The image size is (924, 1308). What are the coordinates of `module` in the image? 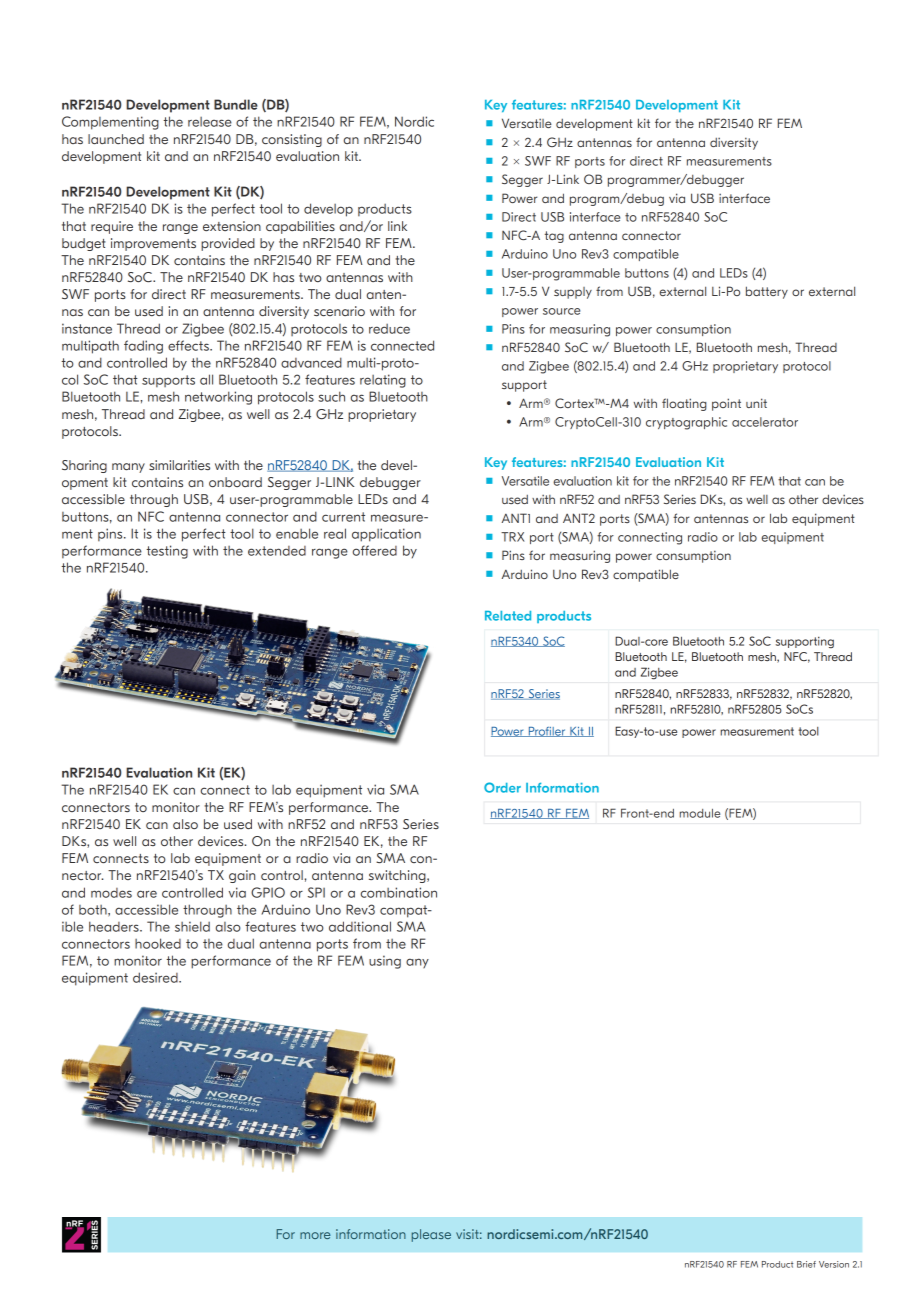 It's located at (700, 813).
